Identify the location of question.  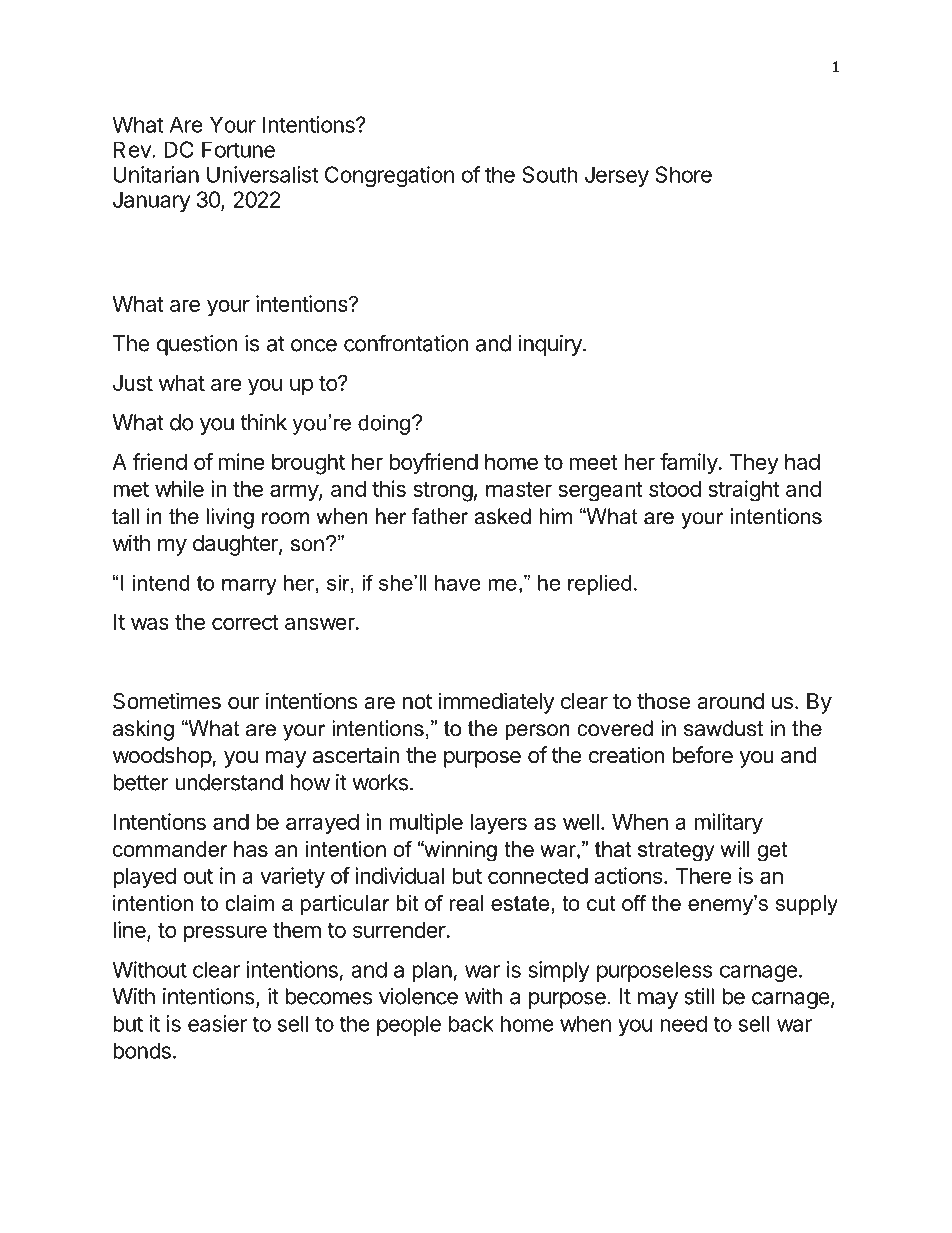
(197, 345).
